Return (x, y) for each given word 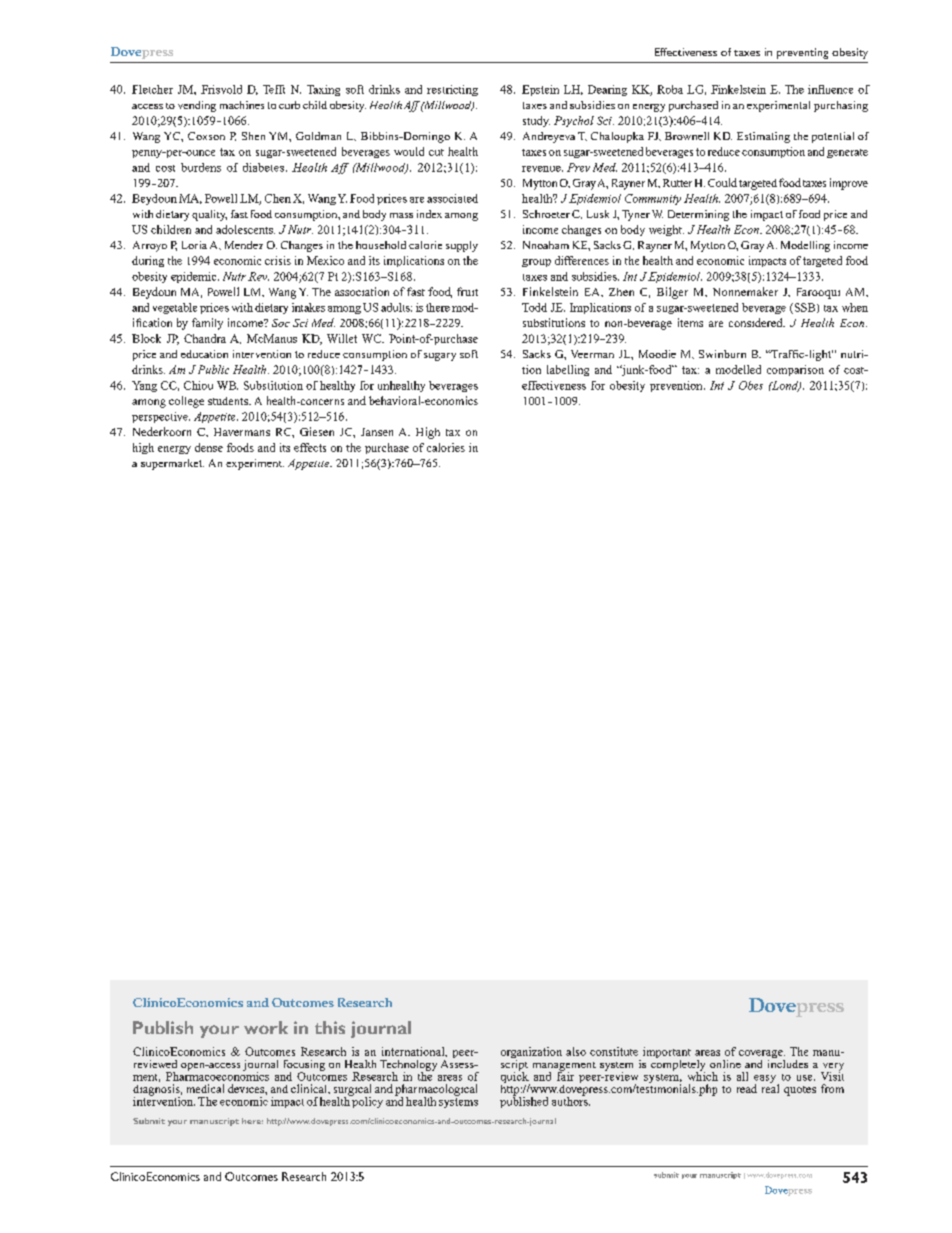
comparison (795, 370)
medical (205, 1088)
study (536, 121)
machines (242, 105)
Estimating (763, 137)
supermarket (172, 464)
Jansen (377, 432)
